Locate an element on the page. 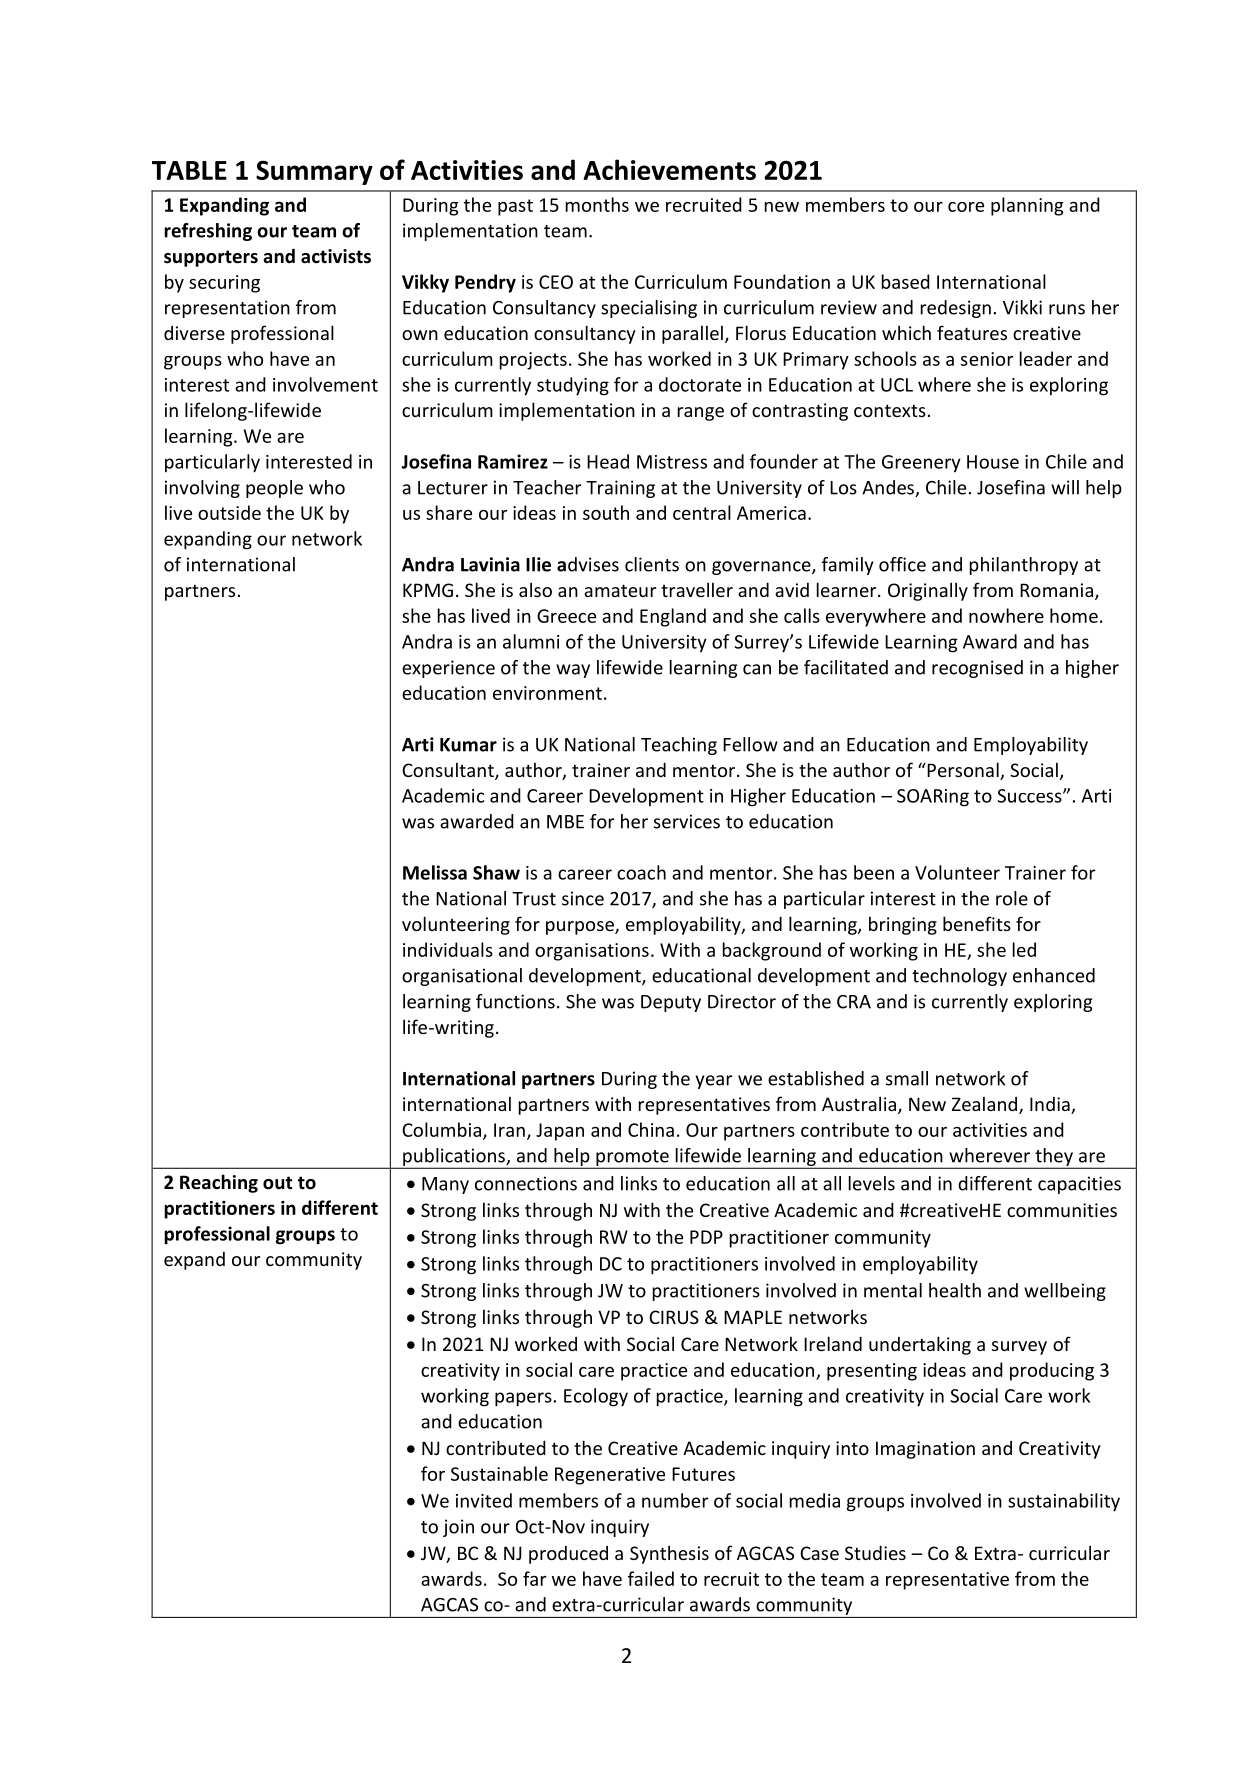  core is located at coordinates (966, 207).
